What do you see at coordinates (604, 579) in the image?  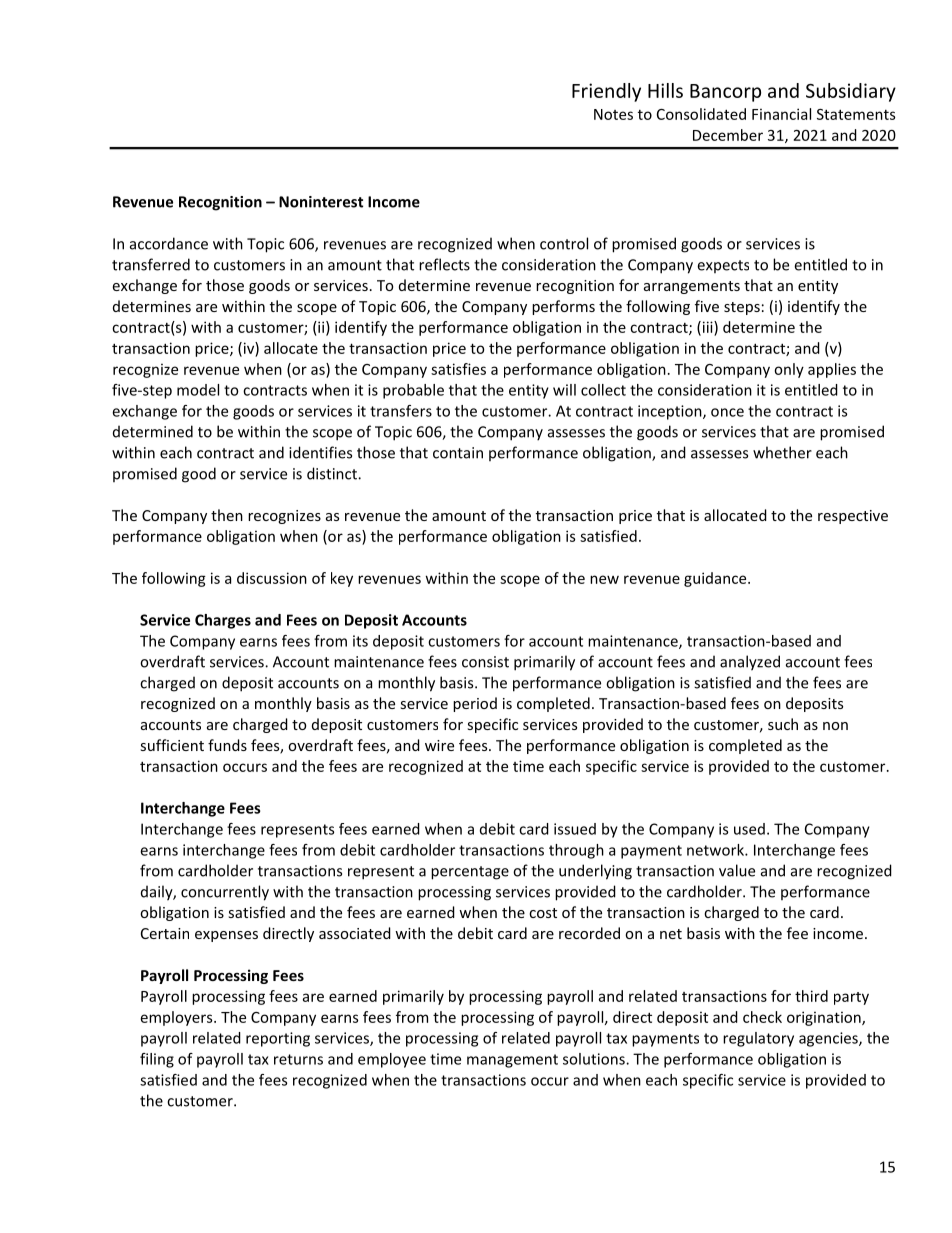 I see `new` at bounding box center [604, 579].
